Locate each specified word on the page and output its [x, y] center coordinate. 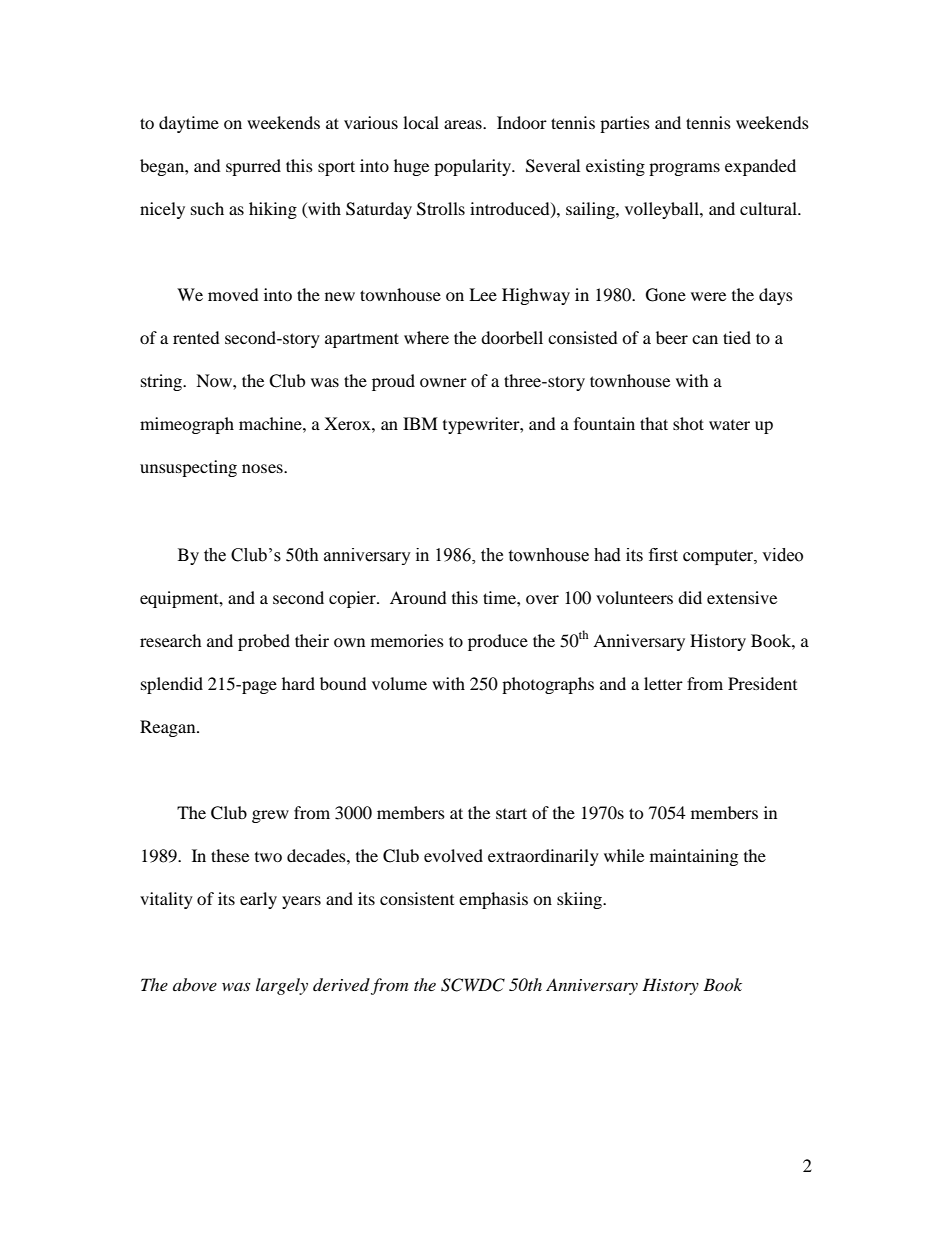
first [663, 555]
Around [418, 597]
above [195, 984]
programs [684, 169]
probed [264, 642]
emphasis [493, 900]
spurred [253, 167]
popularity [473, 167]
